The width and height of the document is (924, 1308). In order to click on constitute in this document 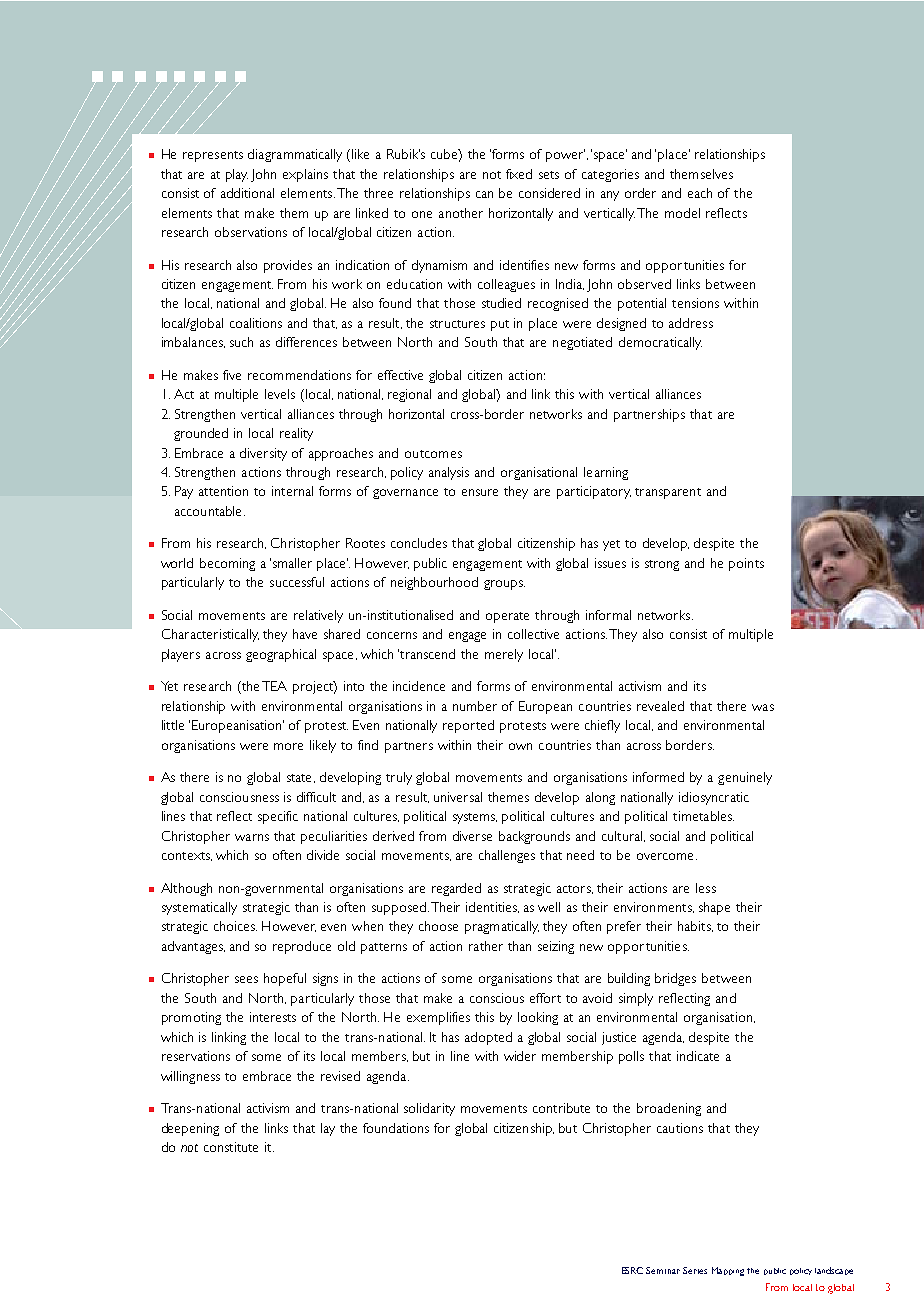, I will do `click(231, 1147)`.
